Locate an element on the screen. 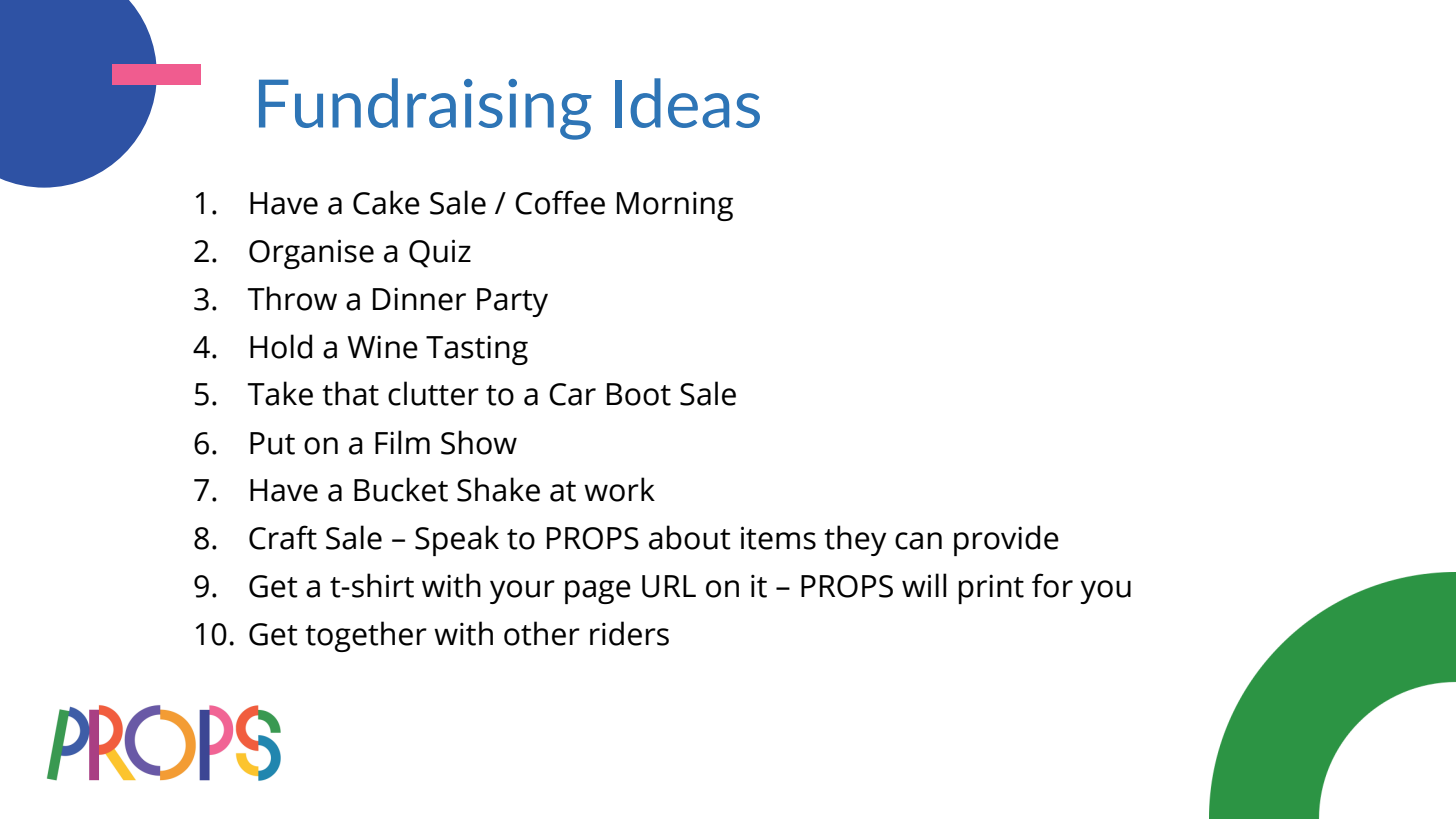  Film is located at coordinates (402, 442).
